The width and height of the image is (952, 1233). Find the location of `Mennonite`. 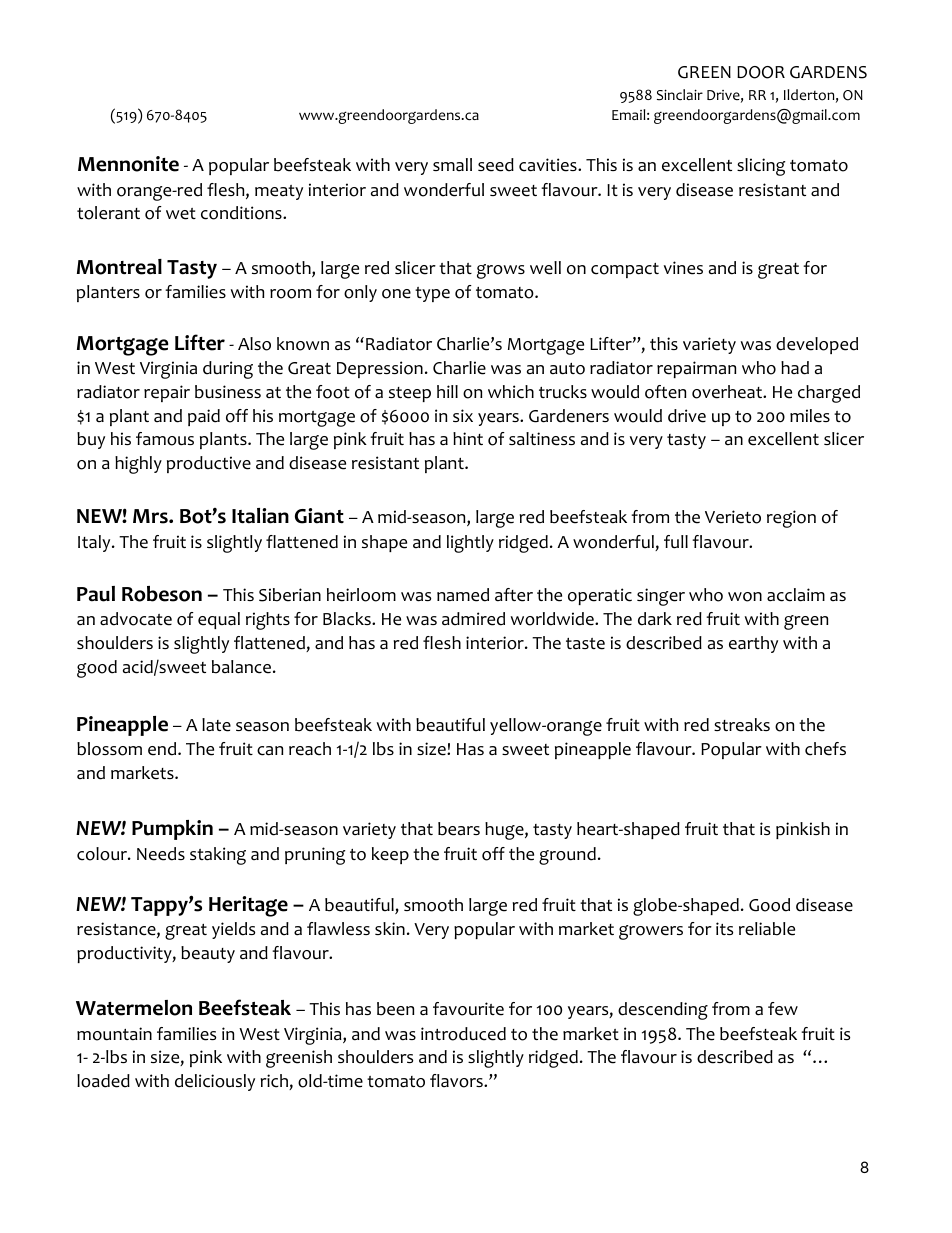

Mennonite is located at coordinates (128, 164).
